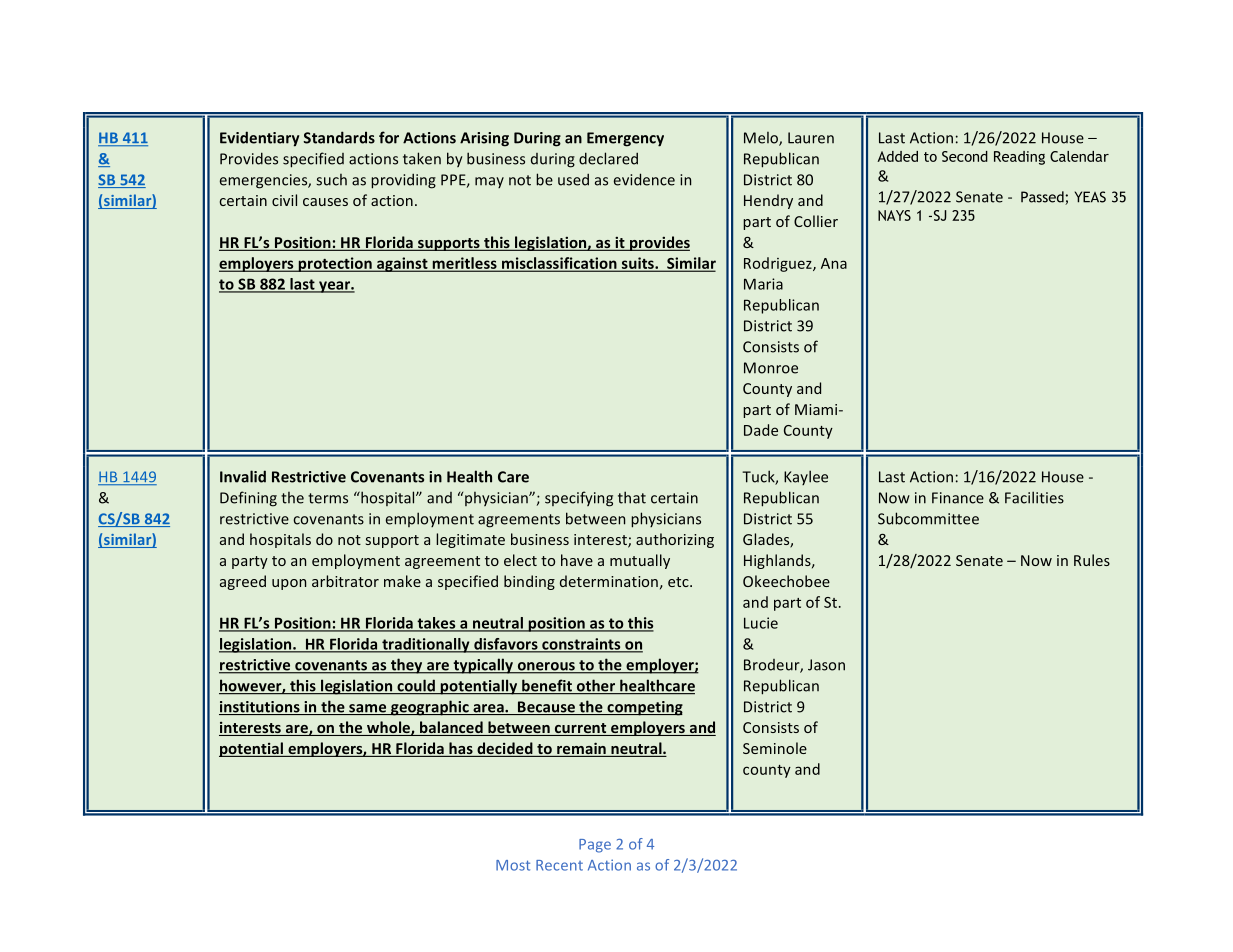 This screenshot has height=952, width=1233. What do you see at coordinates (958, 498) in the screenshot?
I see `Finance` at bounding box center [958, 498].
